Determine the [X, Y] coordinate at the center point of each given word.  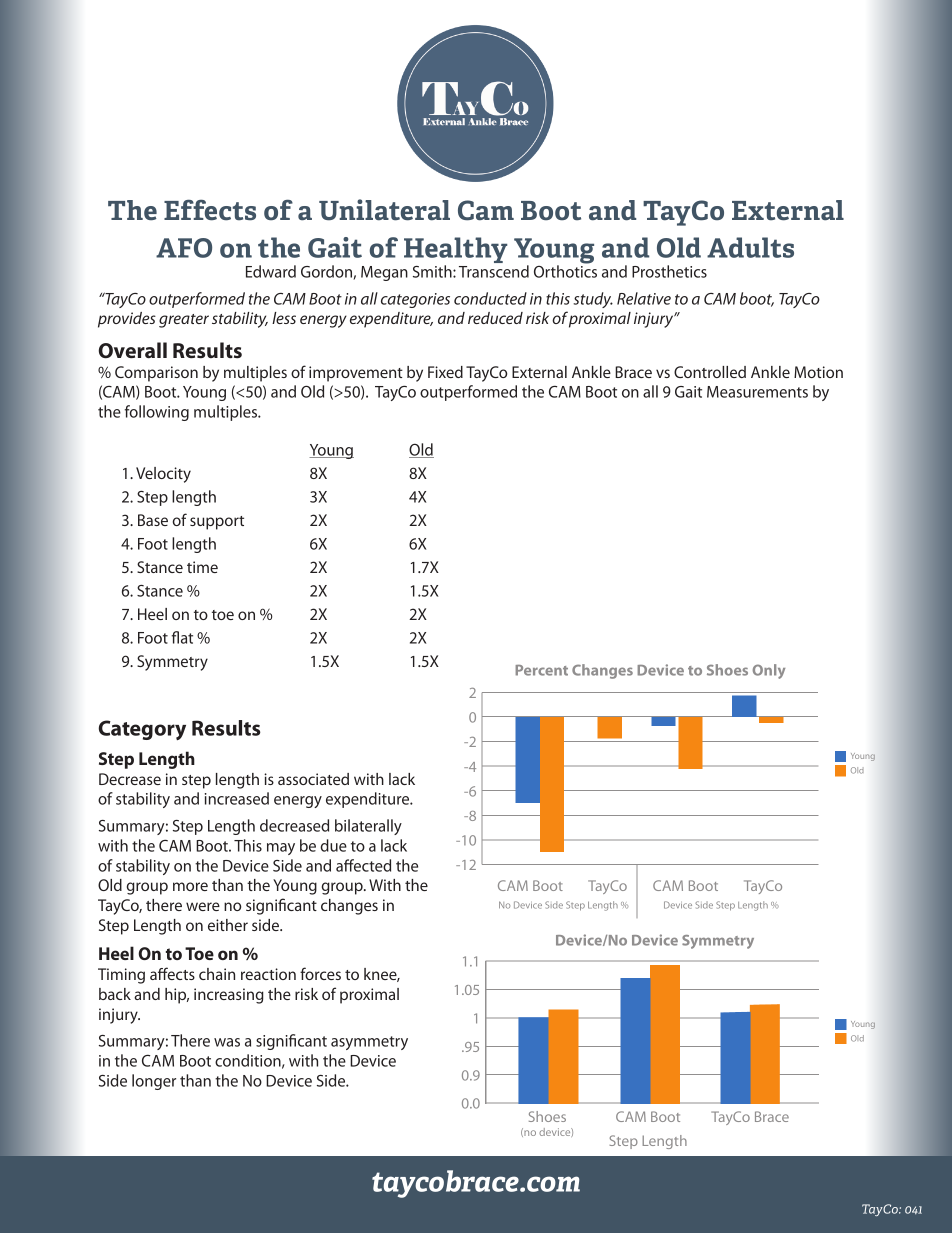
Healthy [456, 251]
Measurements [757, 392]
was [227, 1042]
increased [237, 798]
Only [769, 671]
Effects [210, 210]
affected [363, 865]
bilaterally [368, 827]
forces [320, 973]
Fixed [445, 372]
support [217, 523]
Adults [750, 247]
